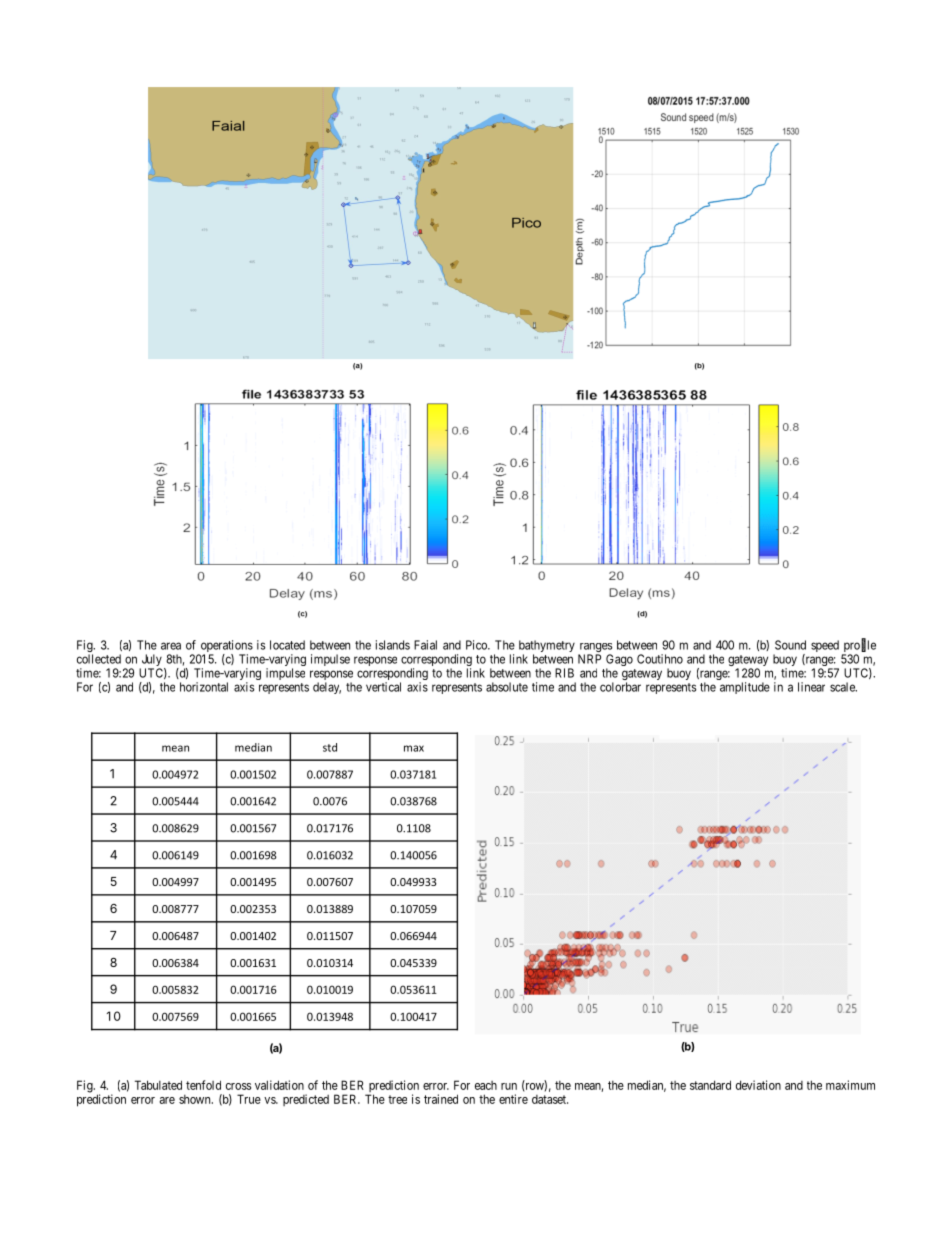  I want to click on std, so click(330, 747).
